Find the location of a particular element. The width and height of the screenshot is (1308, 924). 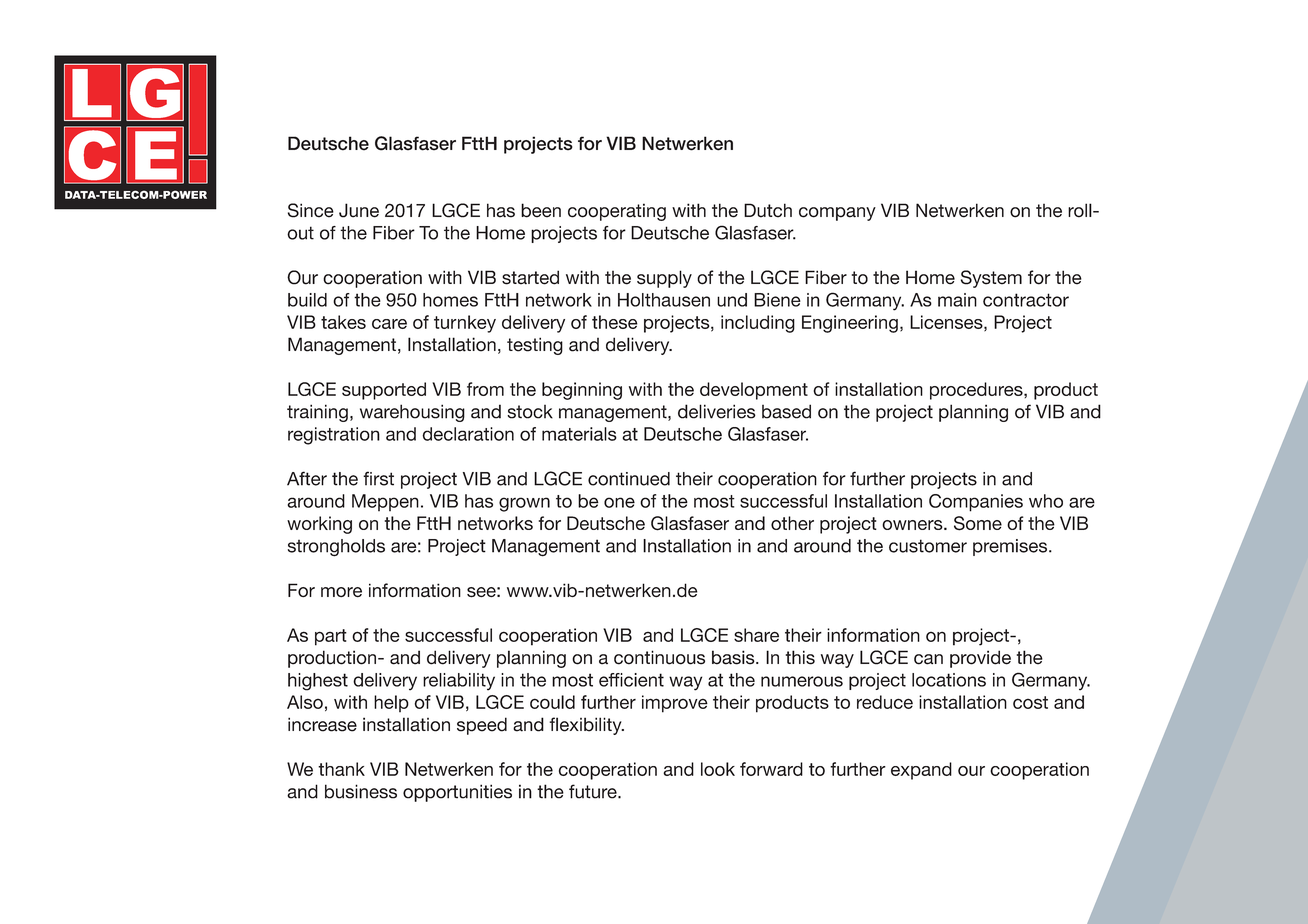

company is located at coordinates (837, 214).
